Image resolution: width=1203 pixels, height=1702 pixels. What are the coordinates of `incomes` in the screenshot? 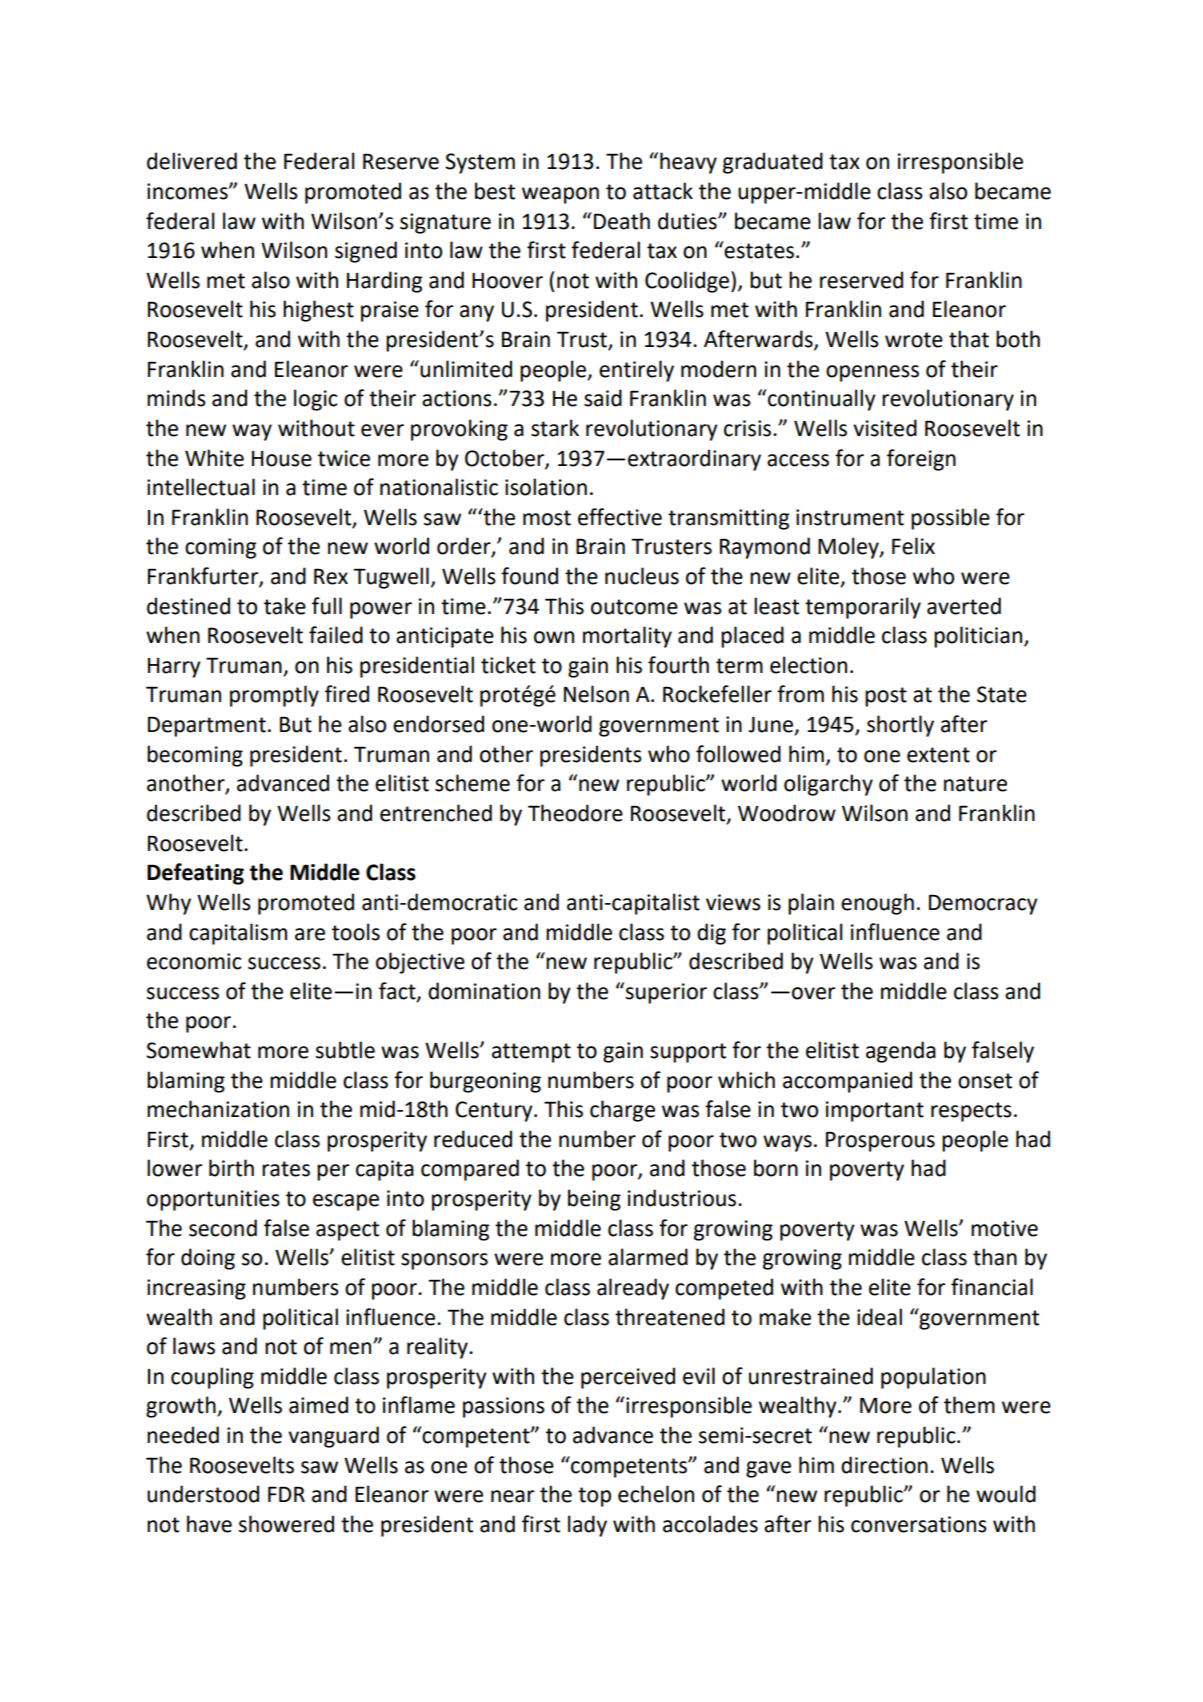 It's located at (188, 191).
